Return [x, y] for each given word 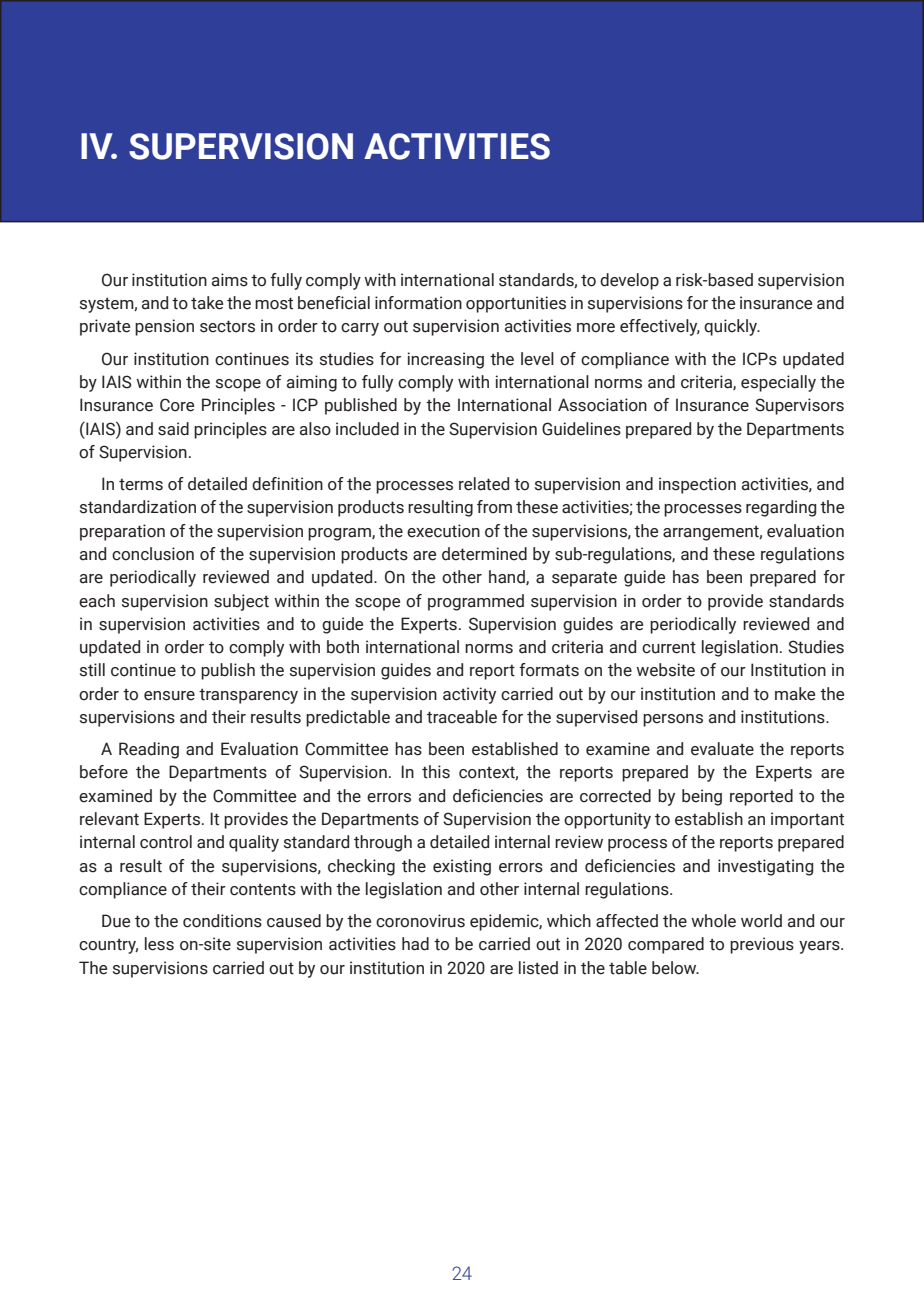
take [207, 303]
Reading [149, 750]
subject [241, 602]
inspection [697, 485]
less [159, 944]
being [702, 797]
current [669, 648]
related [484, 484]
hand [508, 577]
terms [141, 485]
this [436, 772]
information [418, 303]
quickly [732, 327]
